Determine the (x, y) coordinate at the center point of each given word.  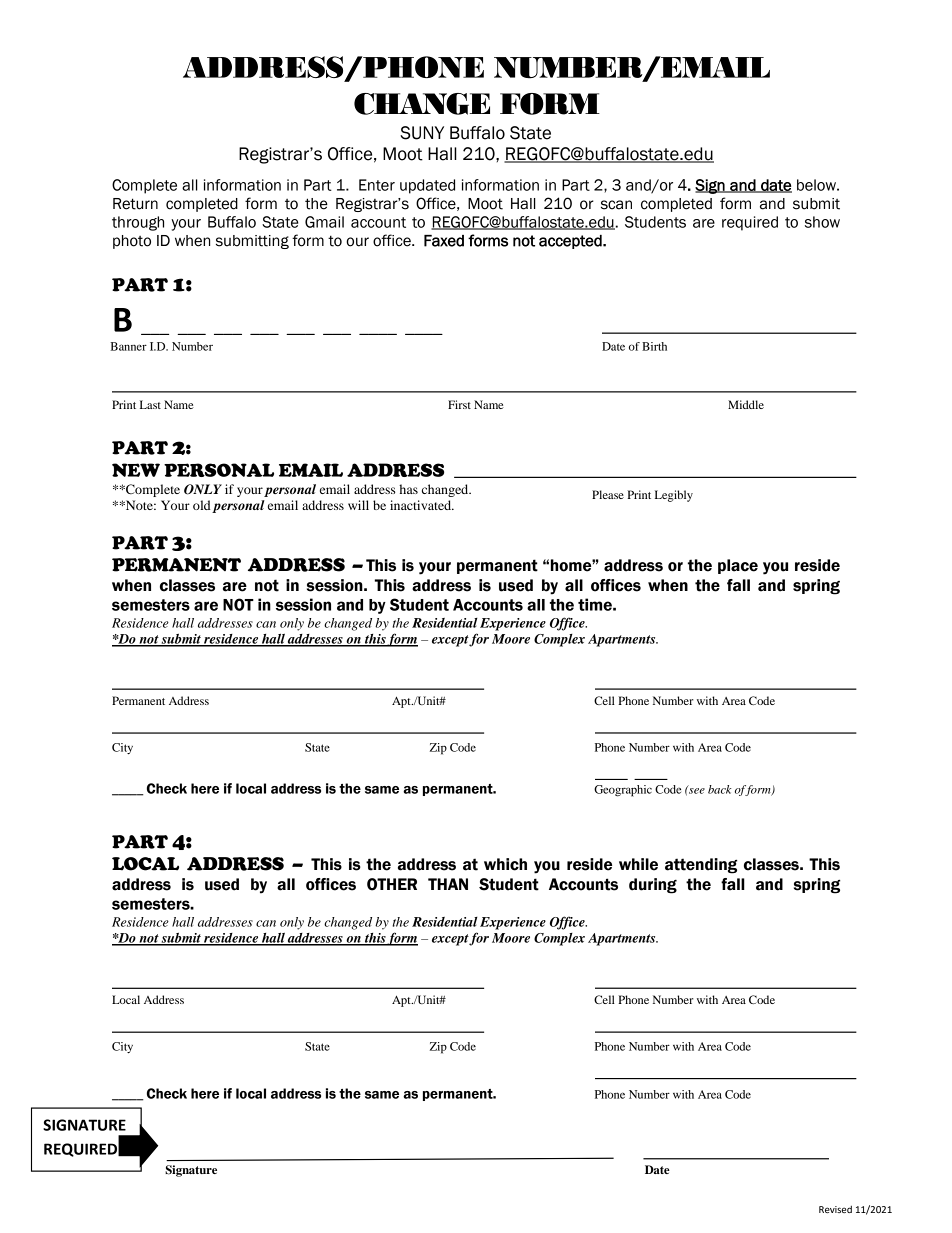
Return (135, 204)
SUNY (422, 133)
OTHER (392, 884)
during (653, 886)
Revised (835, 1209)
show (822, 222)
